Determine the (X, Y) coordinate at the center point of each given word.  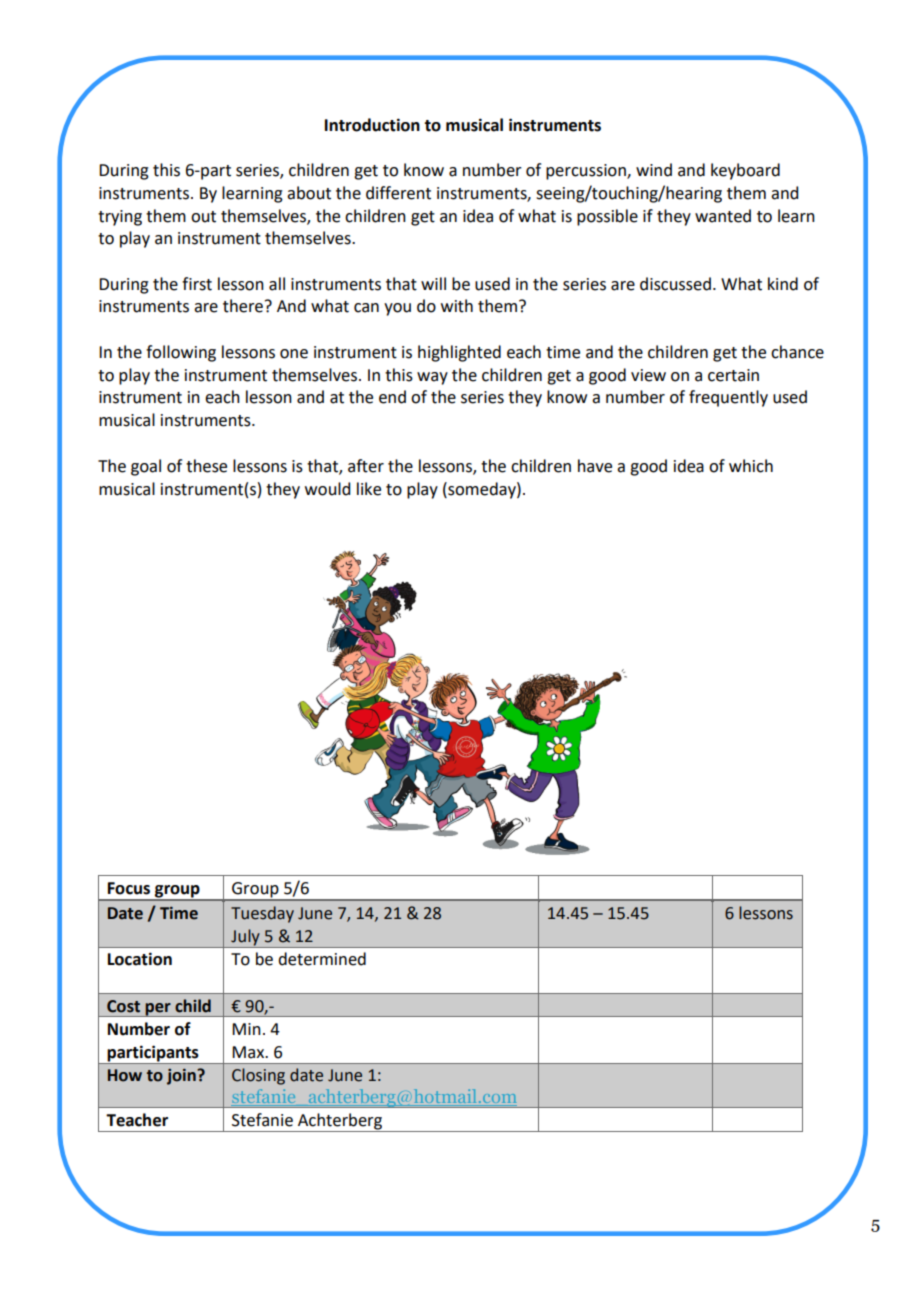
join (182, 1077)
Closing (258, 1076)
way (432, 378)
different (398, 193)
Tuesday (262, 914)
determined (322, 959)
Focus (129, 888)
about (309, 193)
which (751, 466)
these (206, 466)
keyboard (745, 171)
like (369, 489)
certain (733, 375)
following (181, 353)
